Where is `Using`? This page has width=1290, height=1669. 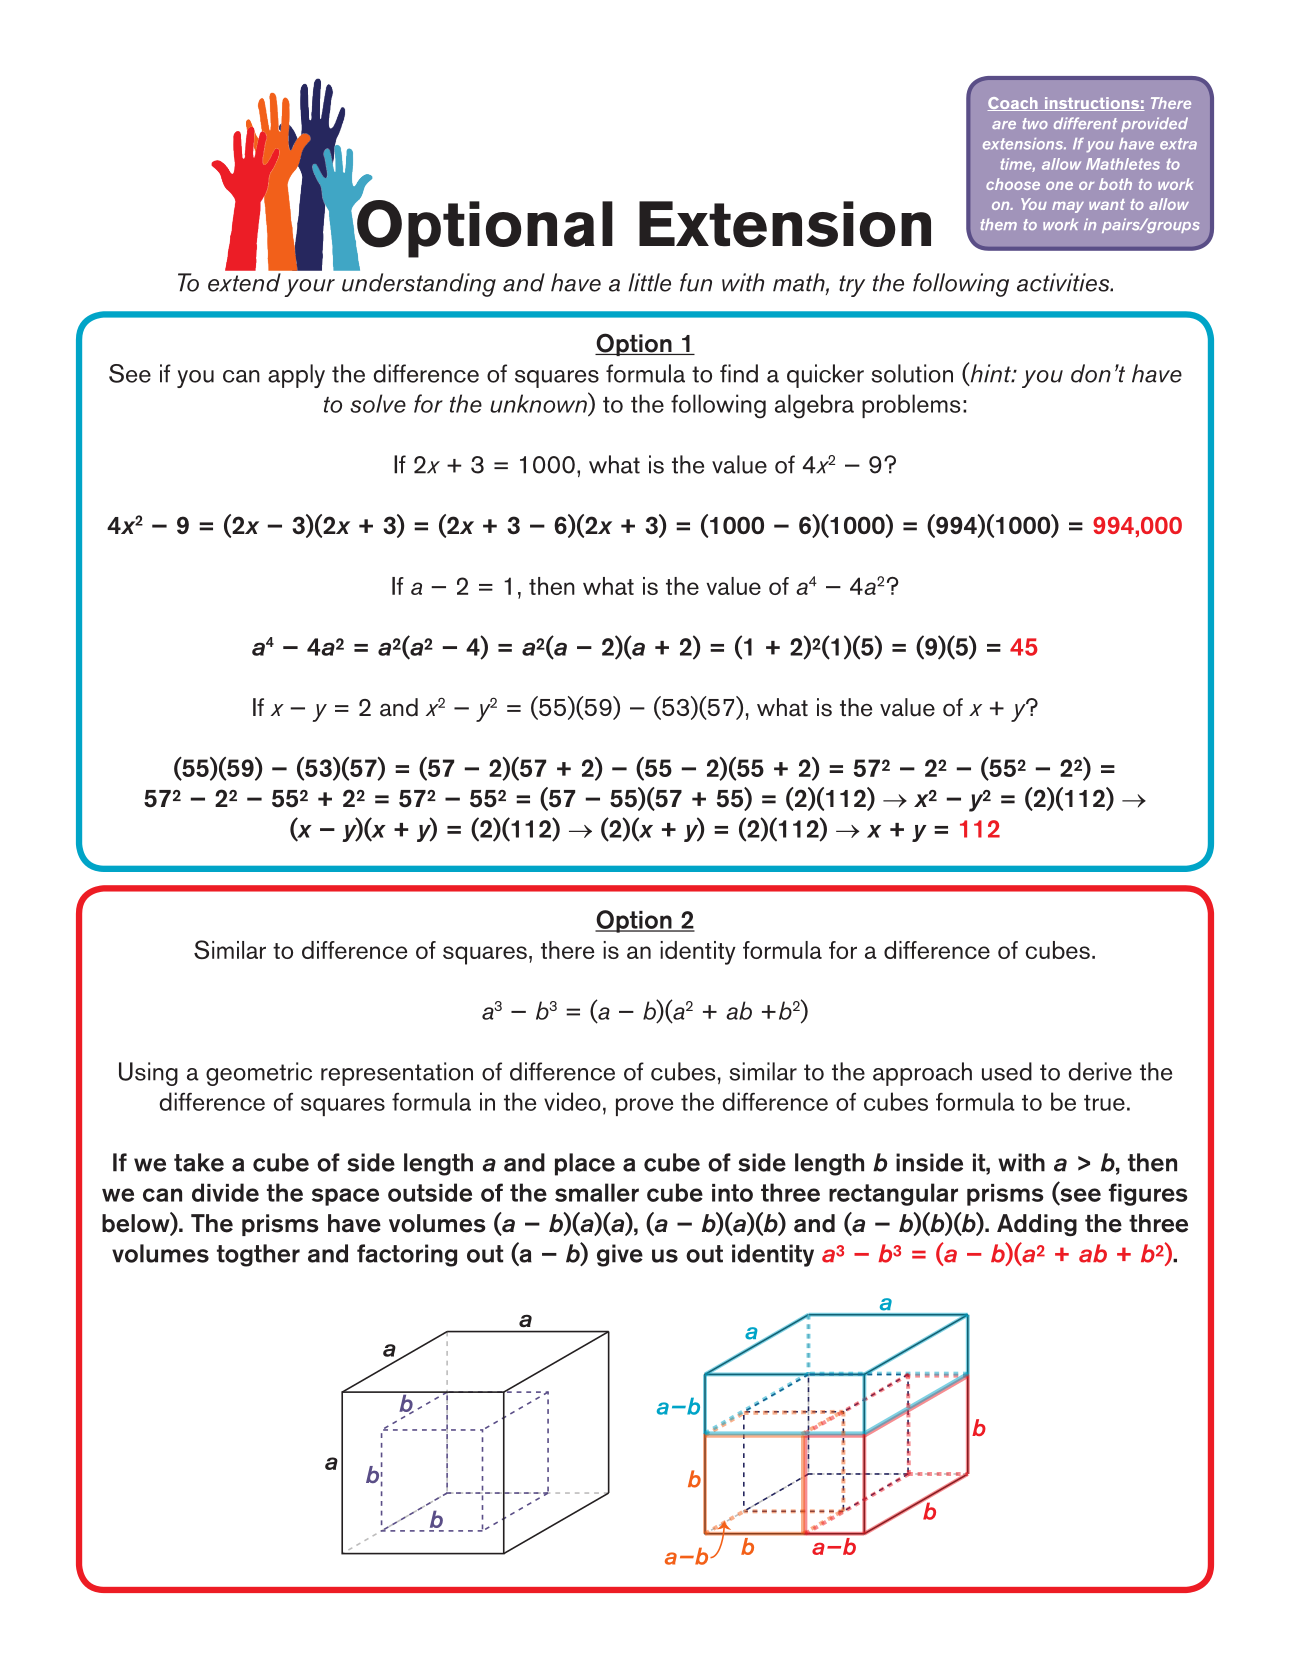
Using is located at coordinates (148, 1074).
